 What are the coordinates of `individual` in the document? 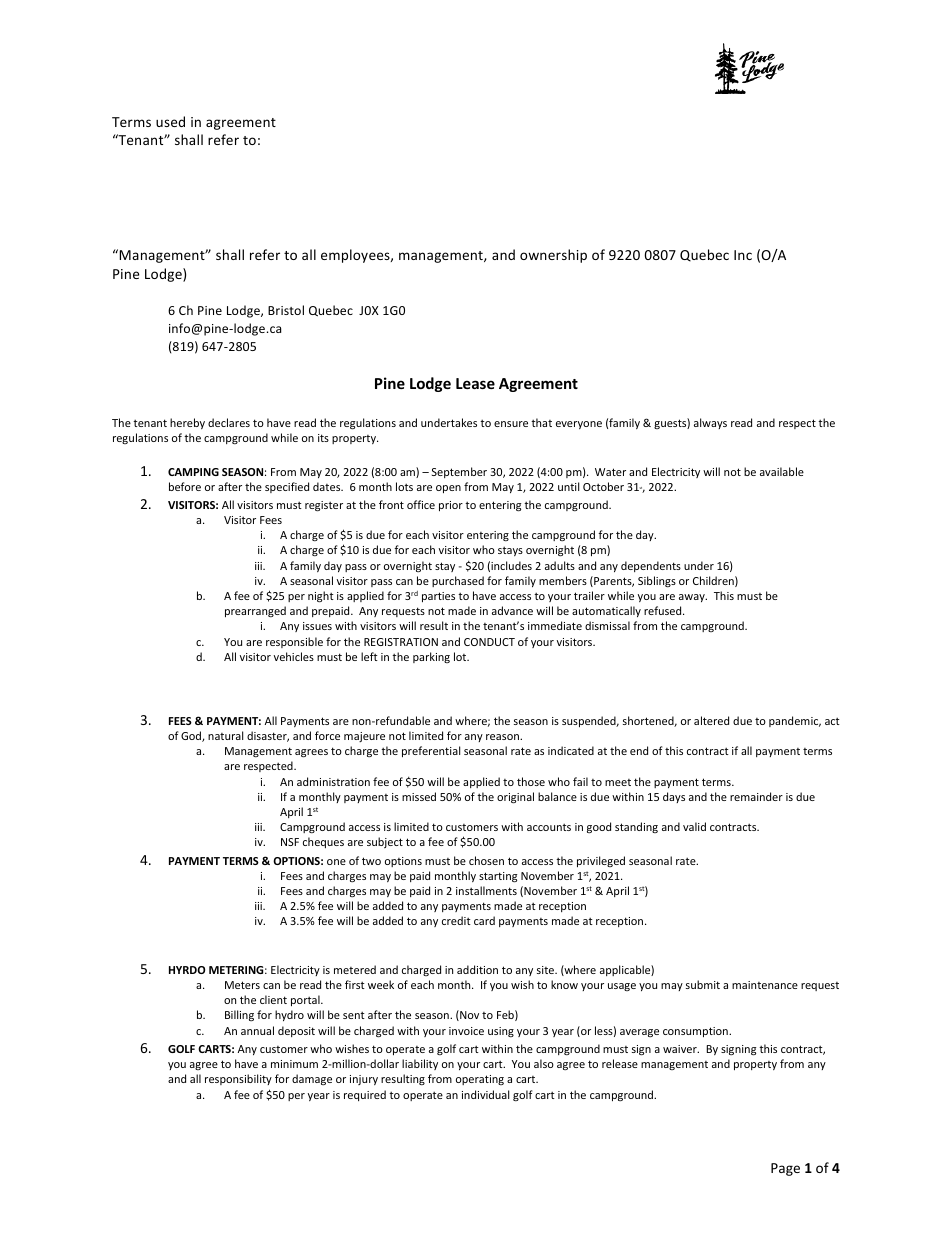 It's located at (485, 1094).
